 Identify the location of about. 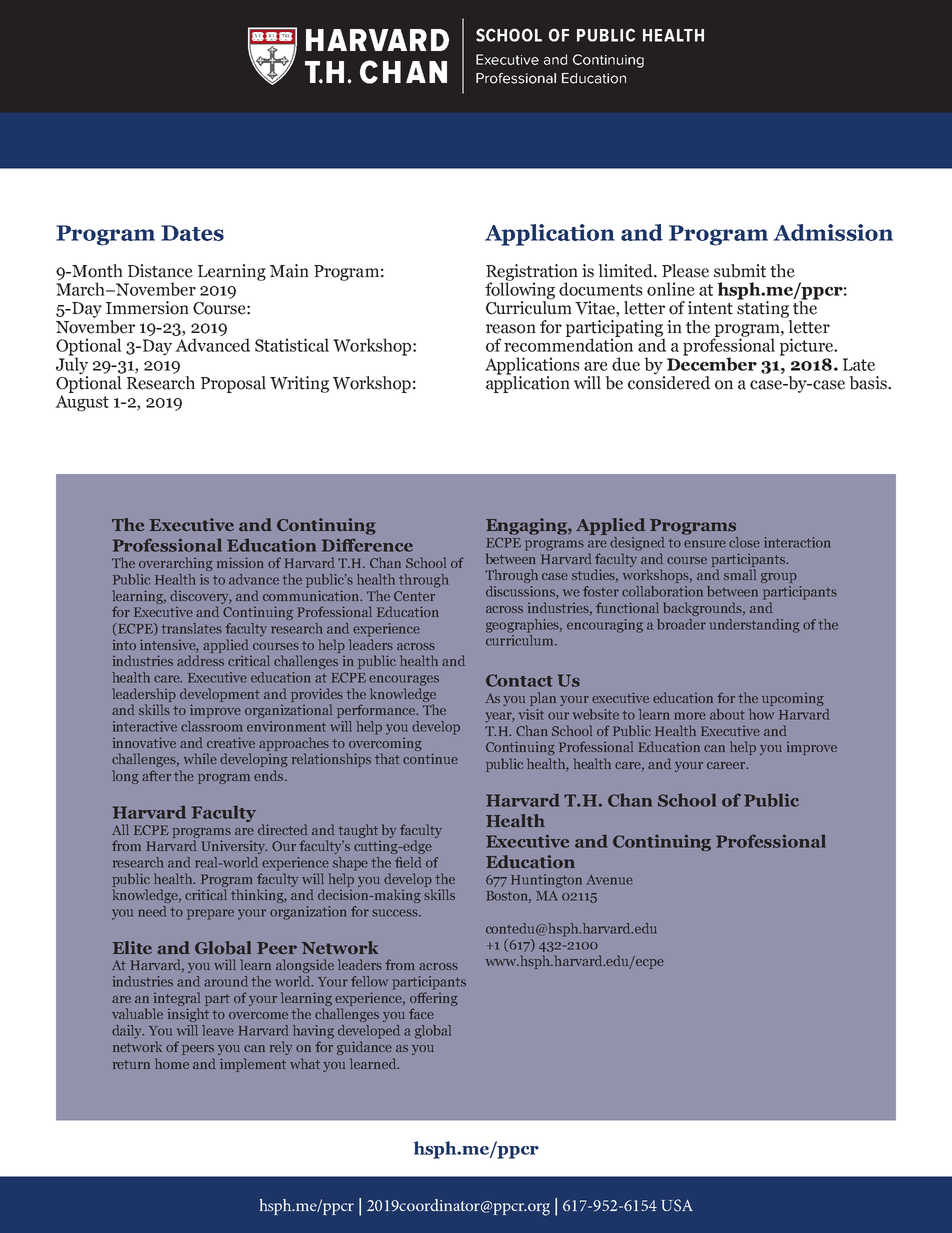
(727, 714).
